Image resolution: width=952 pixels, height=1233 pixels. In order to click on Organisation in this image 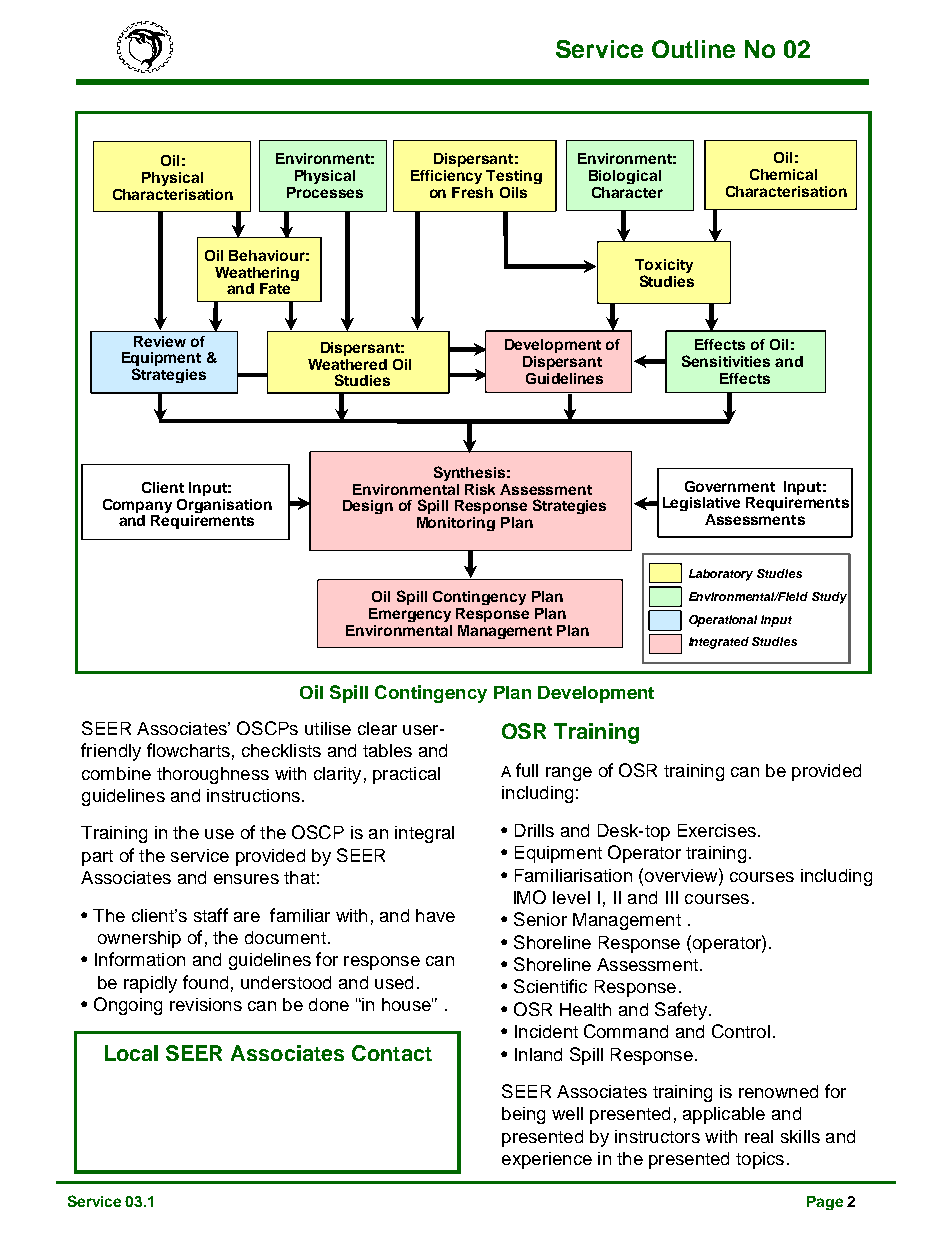, I will do `click(224, 507)`.
